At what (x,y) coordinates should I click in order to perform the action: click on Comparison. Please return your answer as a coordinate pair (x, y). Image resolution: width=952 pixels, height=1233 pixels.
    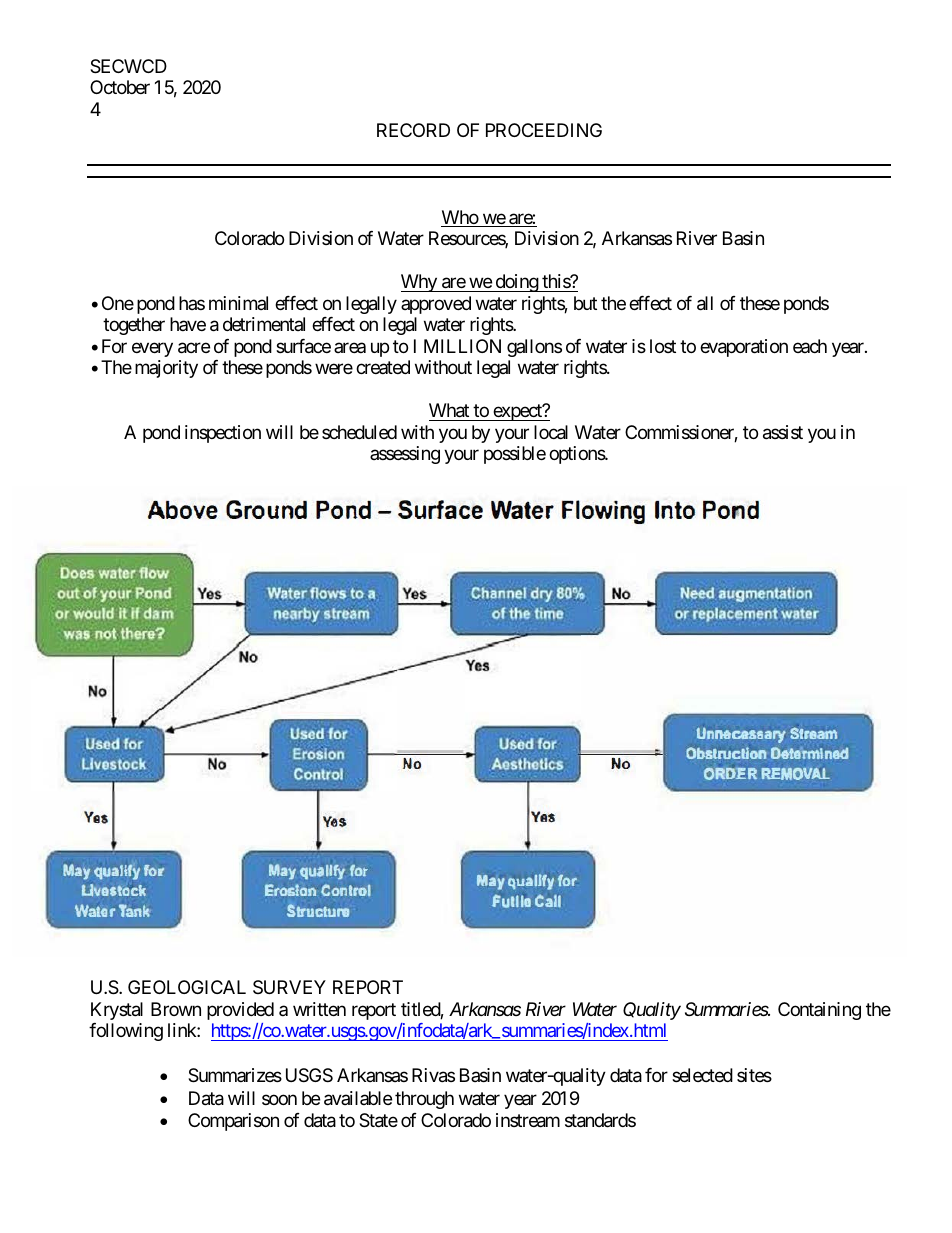
    Looking at the image, I should click on (233, 1122).
